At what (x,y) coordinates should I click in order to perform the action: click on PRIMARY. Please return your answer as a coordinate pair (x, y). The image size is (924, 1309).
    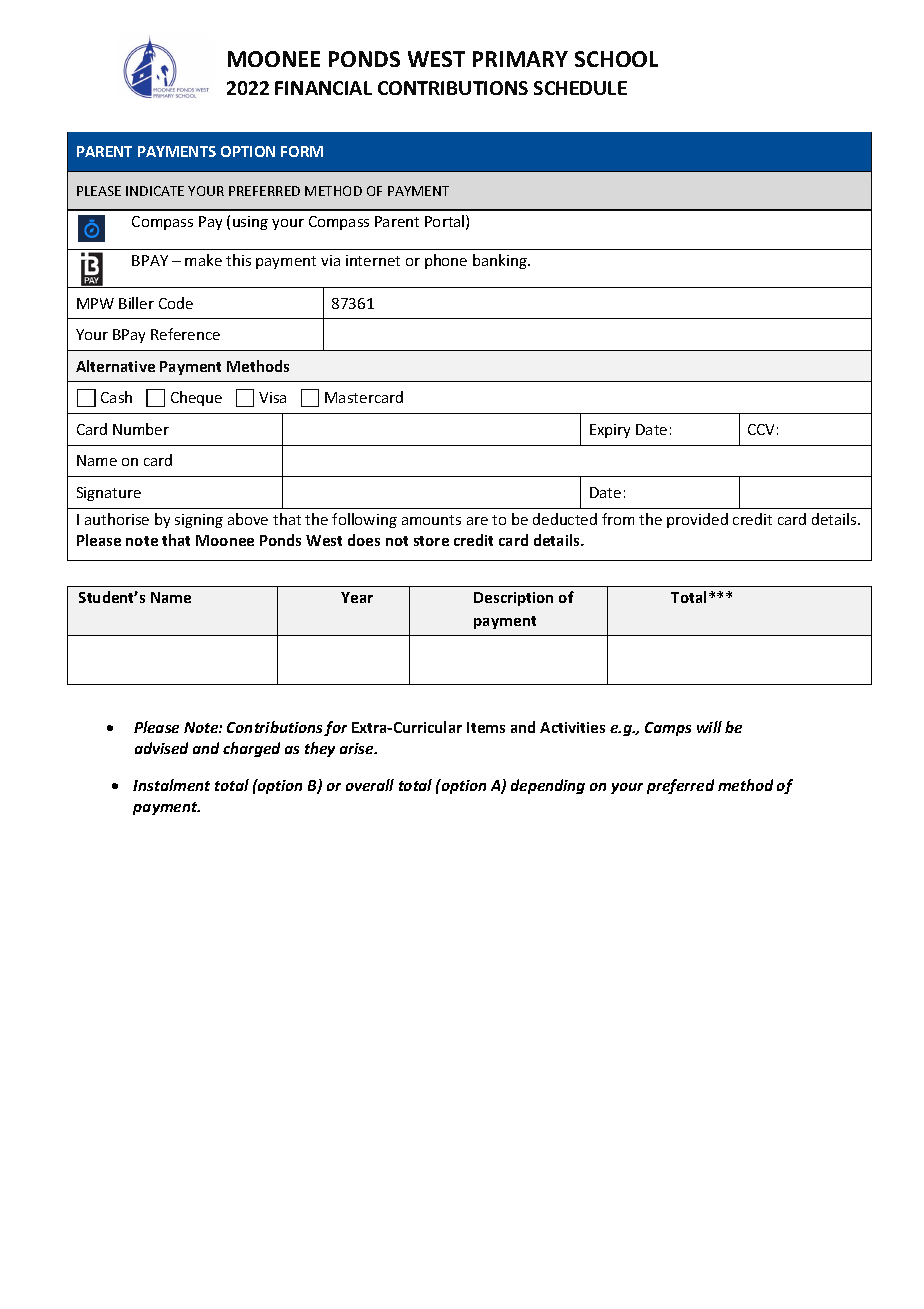
    Looking at the image, I should click on (520, 59).
